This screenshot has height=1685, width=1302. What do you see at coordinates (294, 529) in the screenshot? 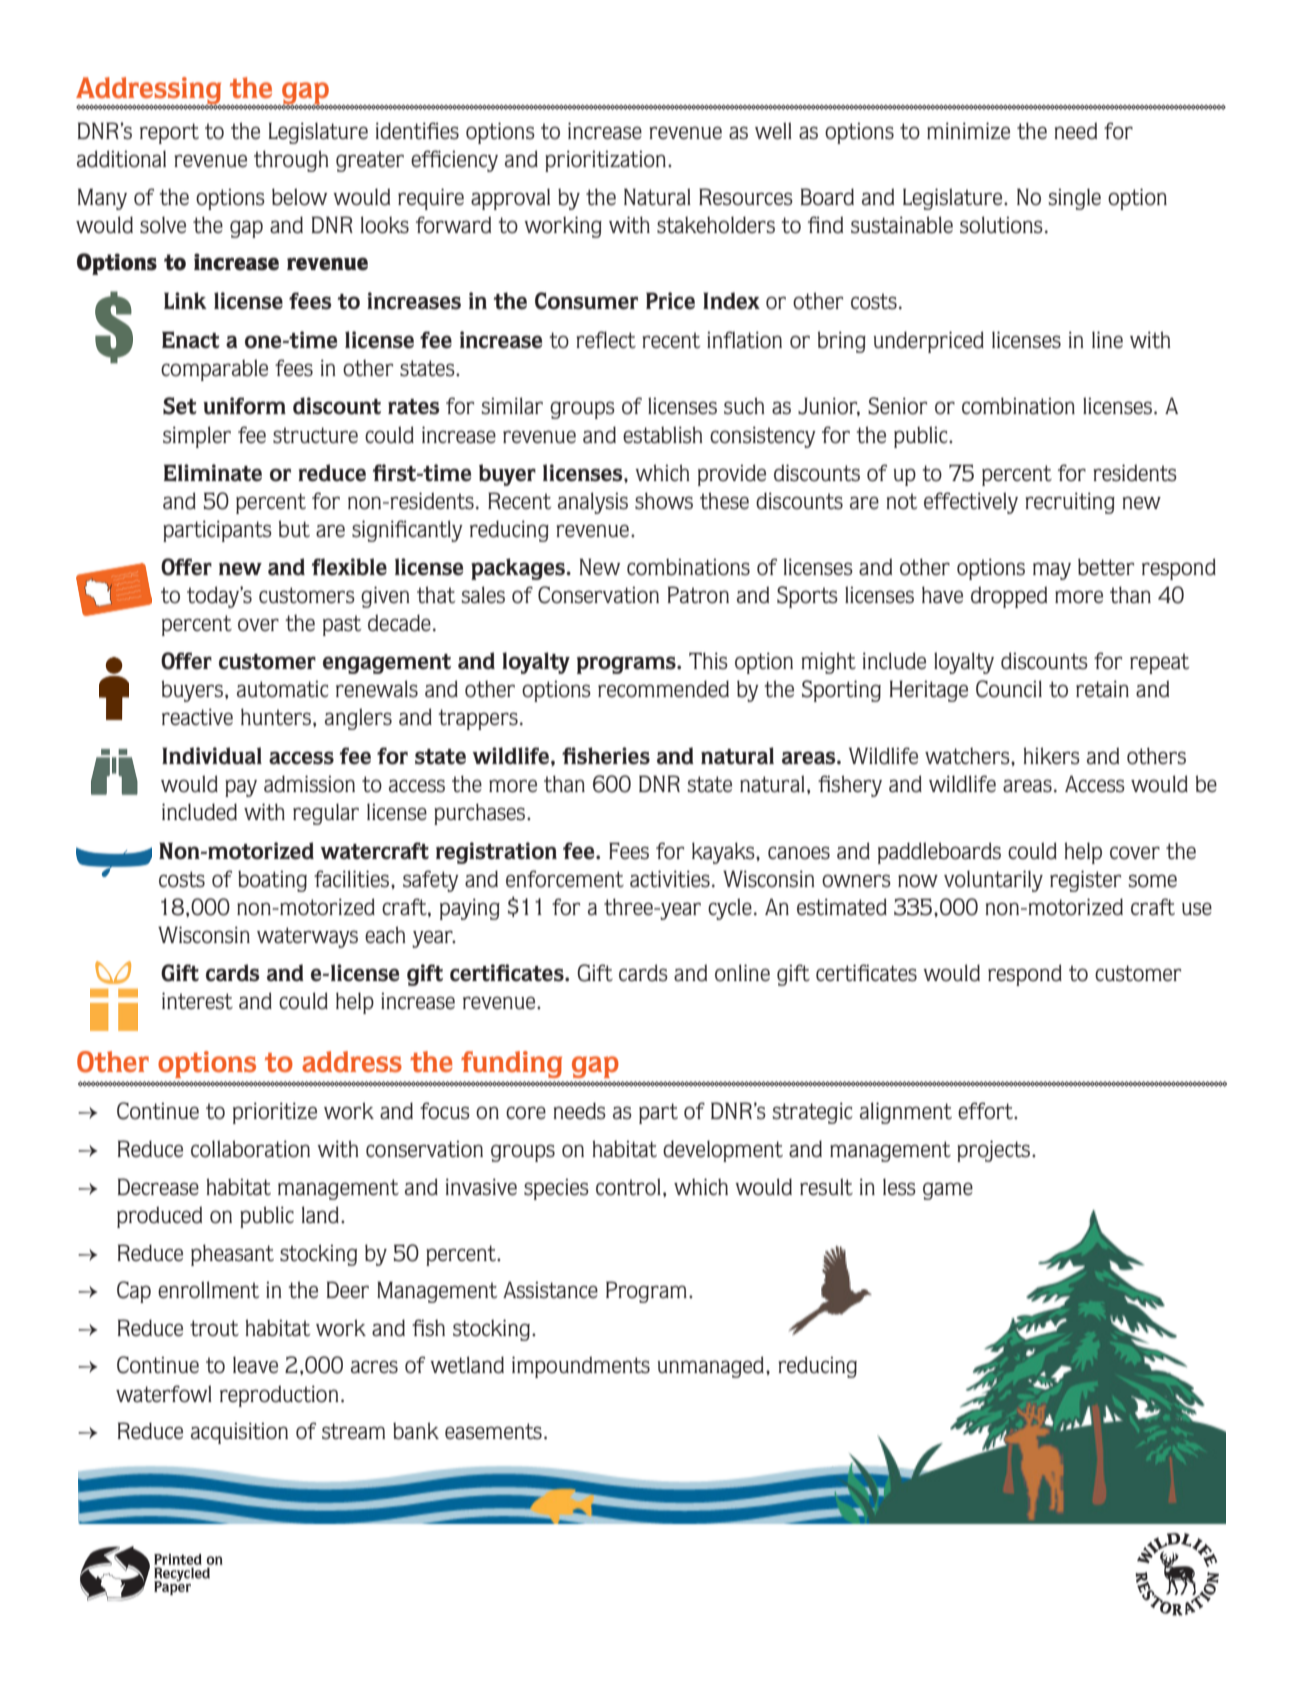
I see `but` at bounding box center [294, 529].
